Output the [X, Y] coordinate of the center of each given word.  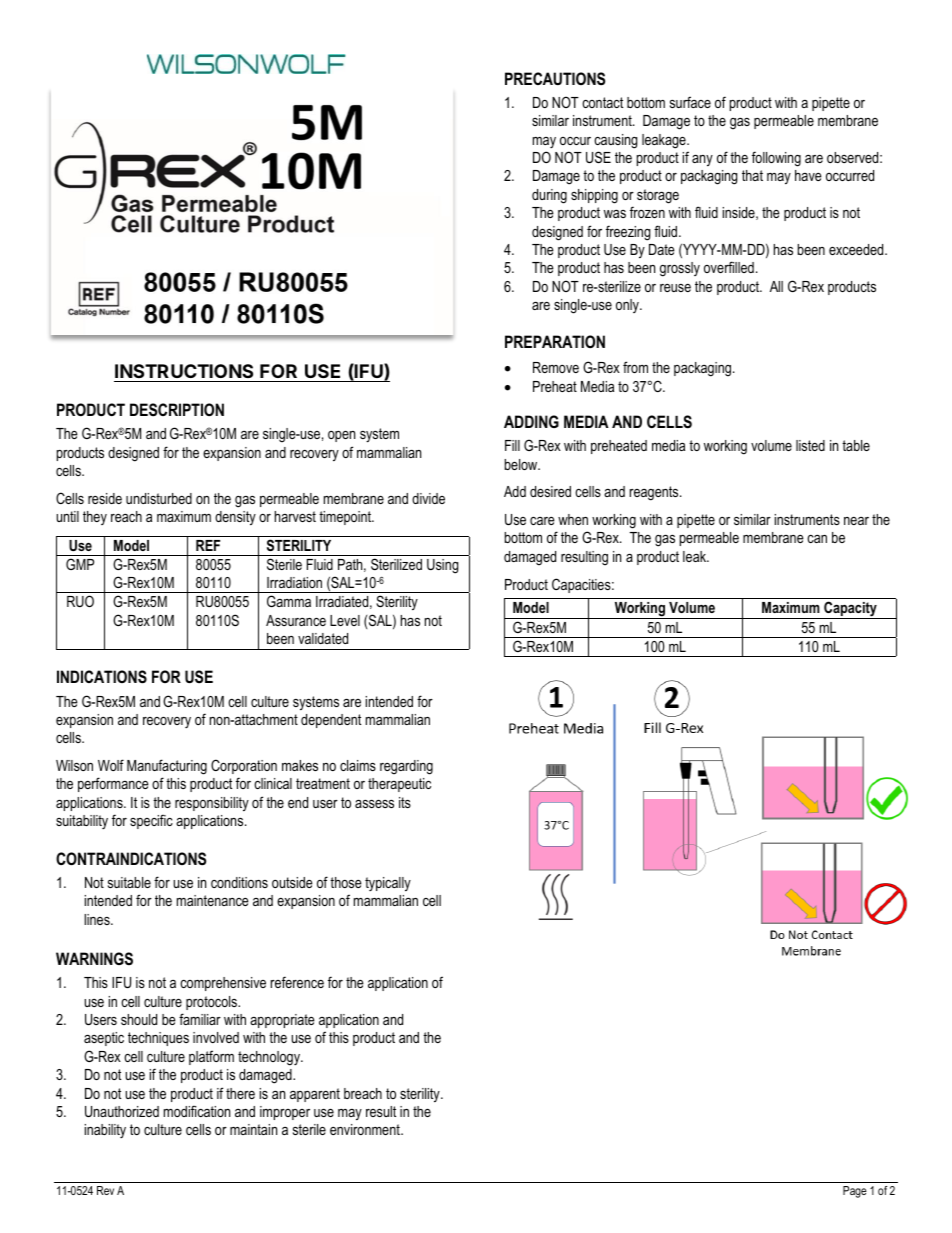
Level [345, 620]
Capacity [850, 610]
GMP [80, 564]
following [776, 159]
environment [366, 1129]
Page [855, 1192]
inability [105, 1131]
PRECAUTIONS [555, 79]
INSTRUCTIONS [184, 371]
